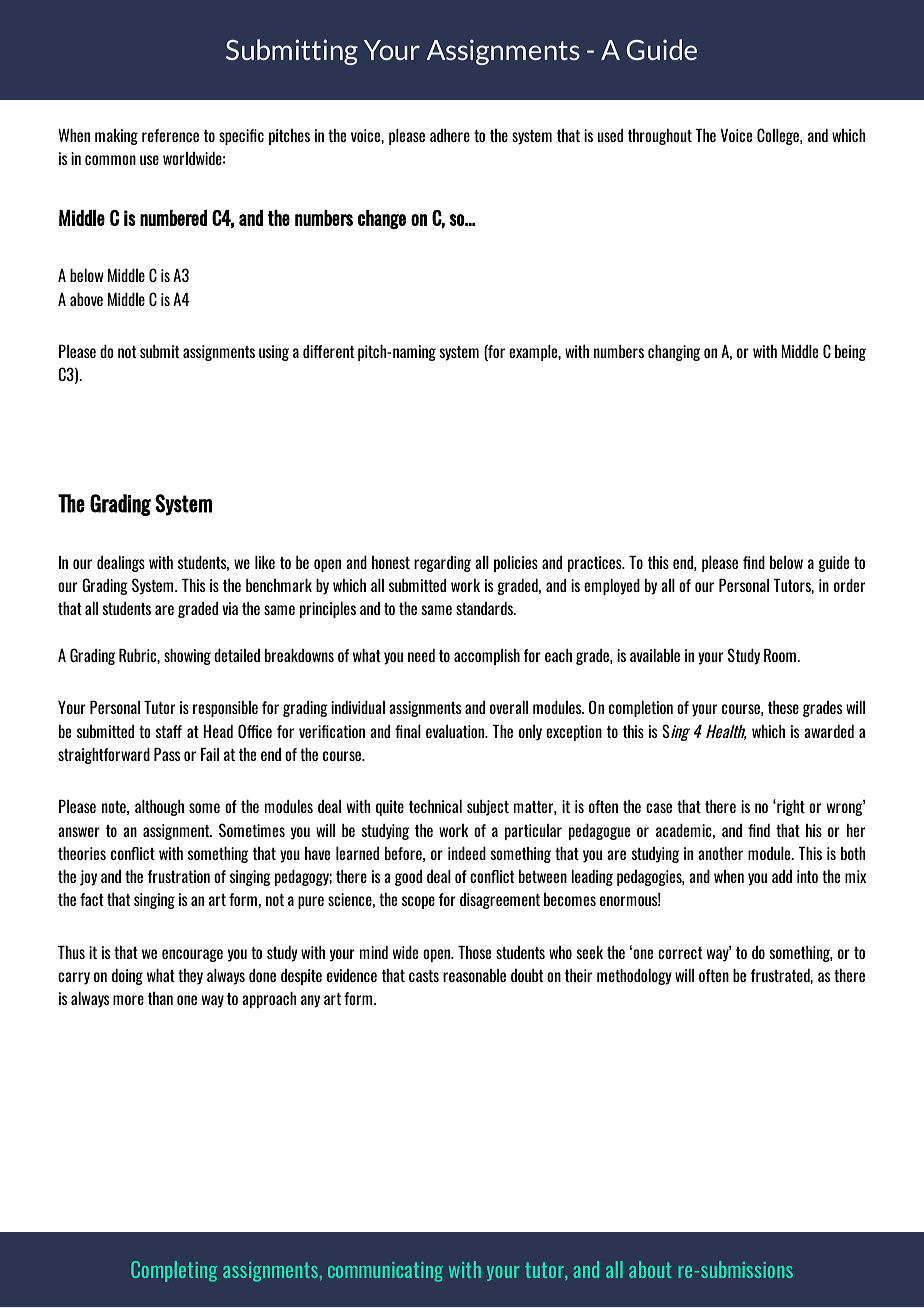  What do you see at coordinates (442, 564) in the screenshot?
I see `regarding` at bounding box center [442, 564].
